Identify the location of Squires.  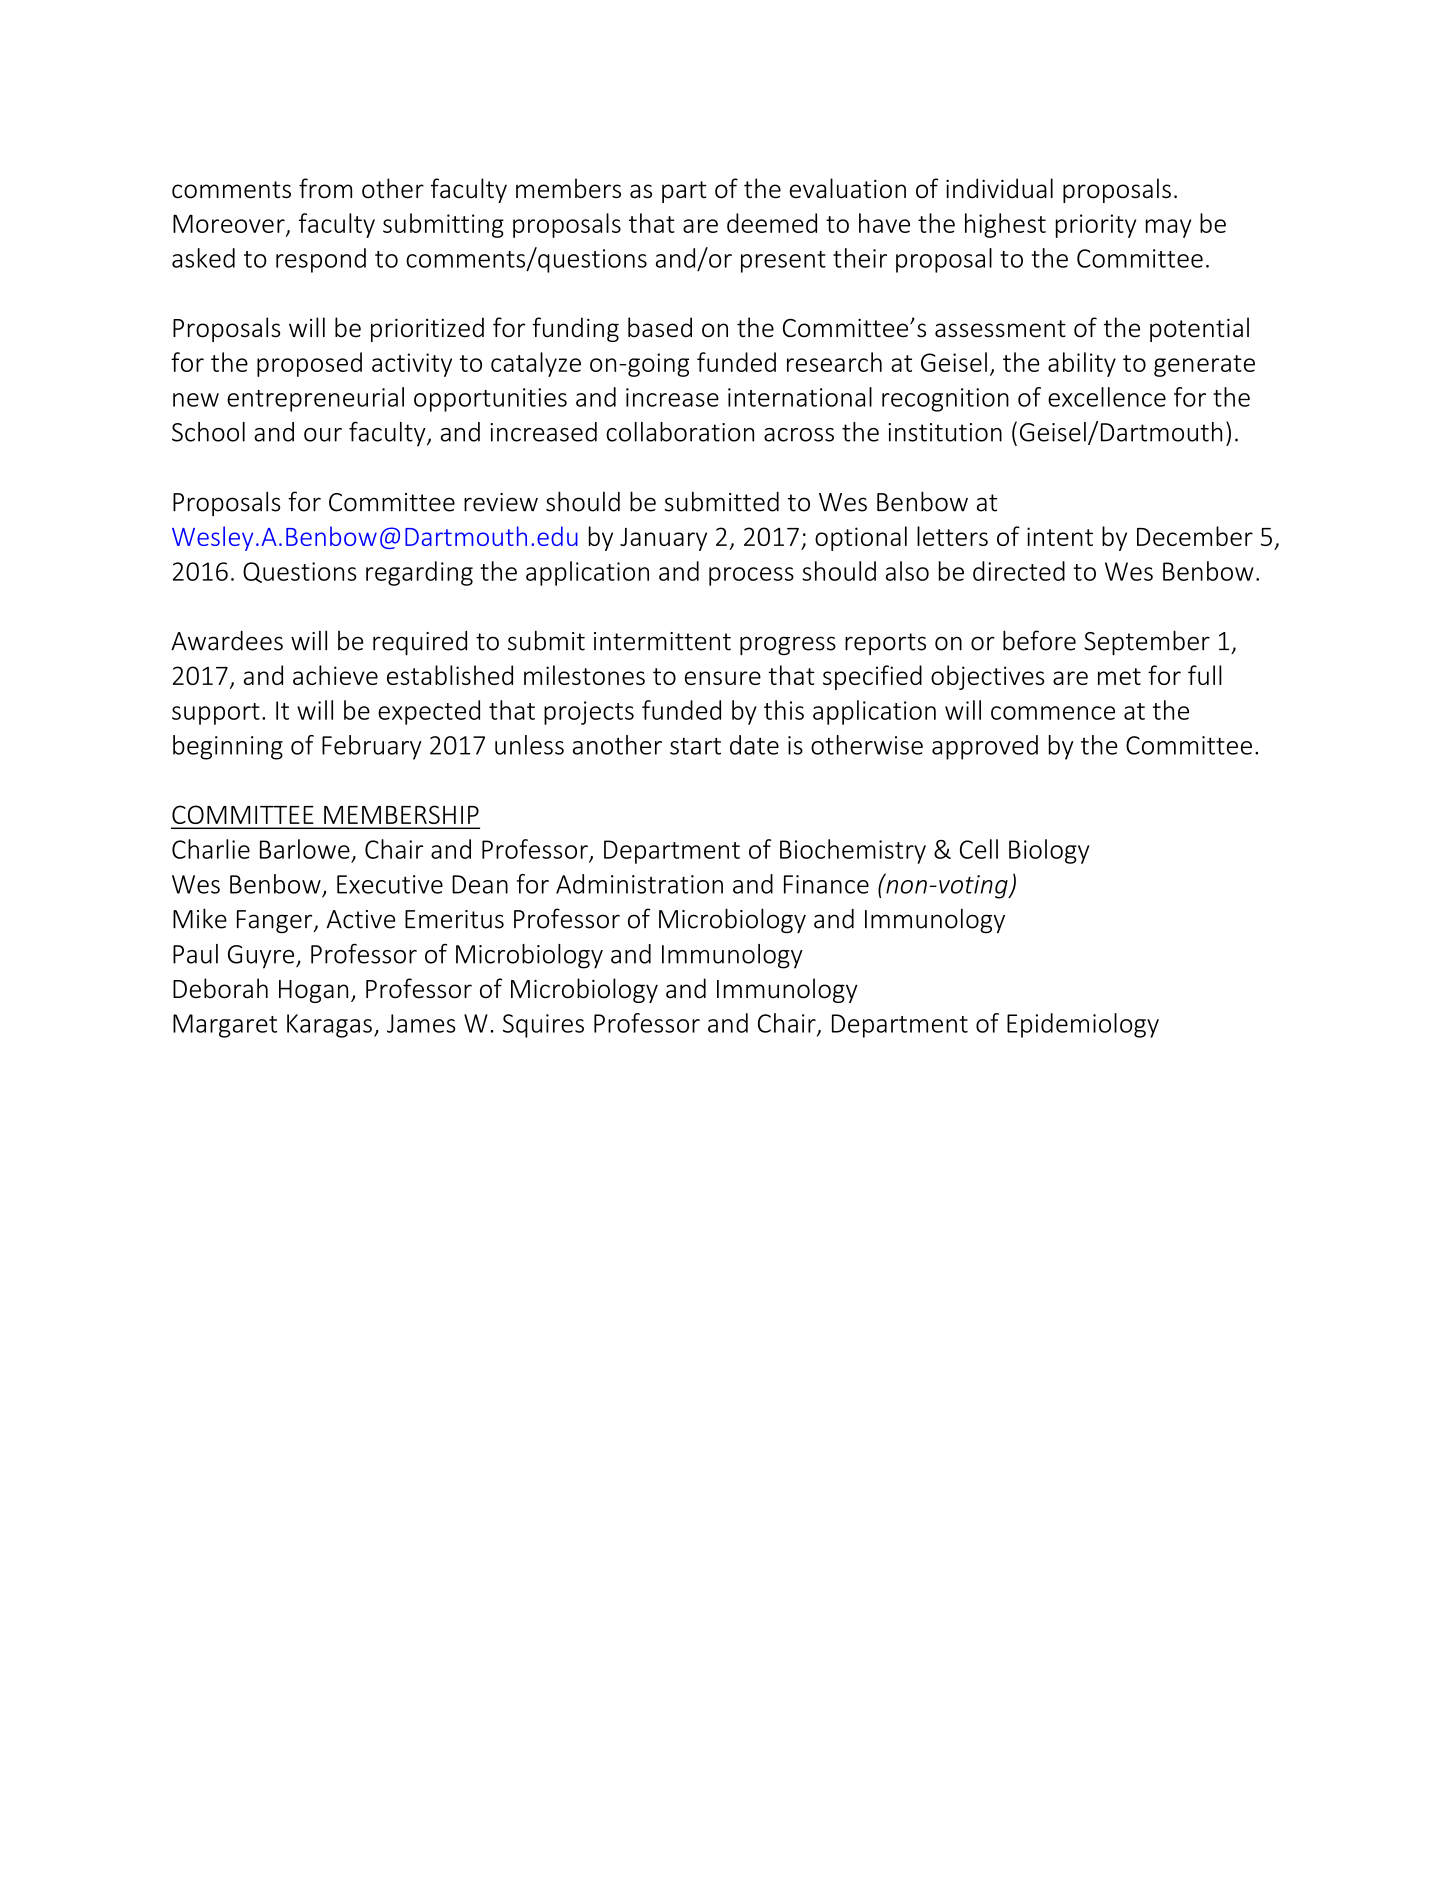
(543, 1026).
